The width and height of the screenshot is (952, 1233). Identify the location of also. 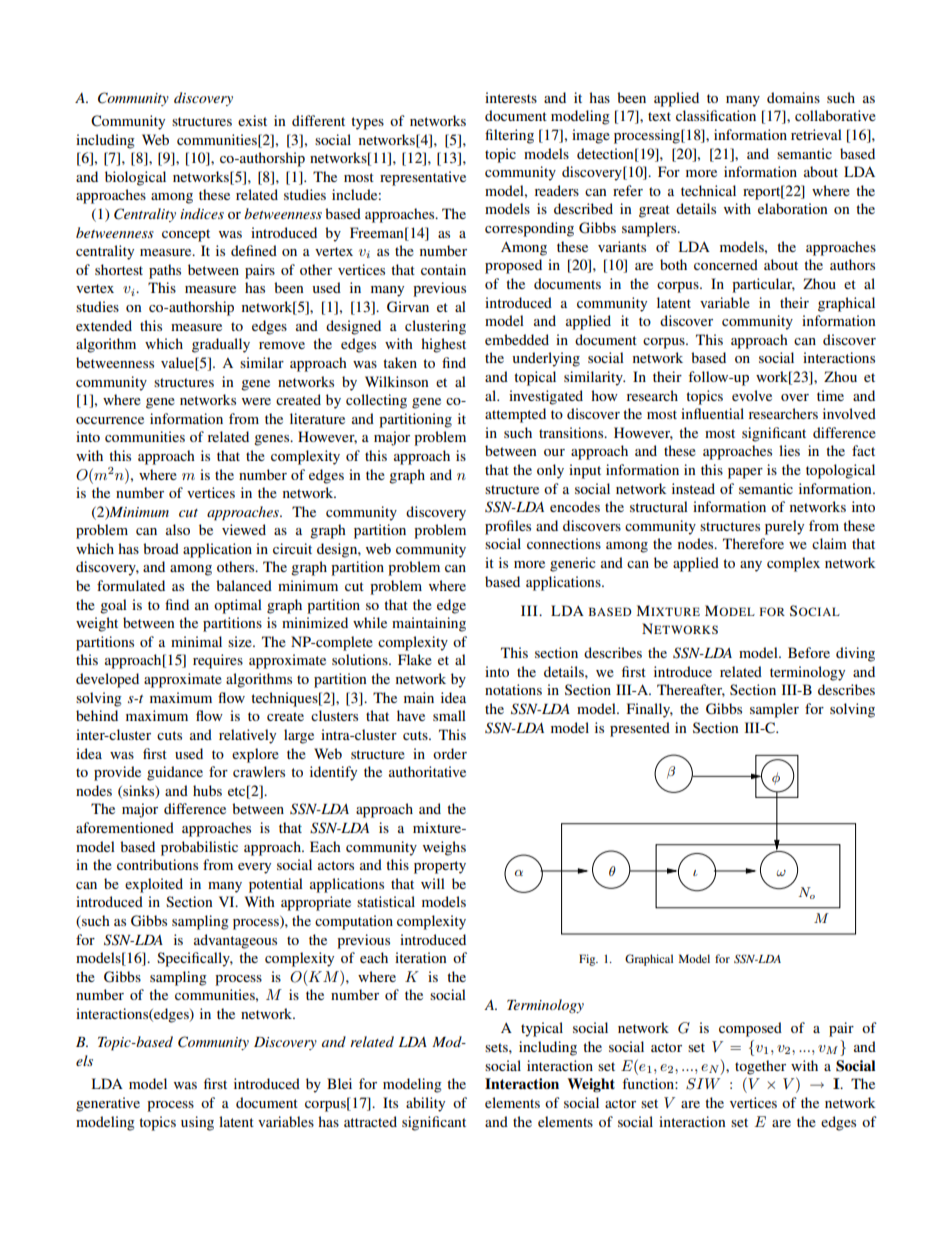
(178, 529).
